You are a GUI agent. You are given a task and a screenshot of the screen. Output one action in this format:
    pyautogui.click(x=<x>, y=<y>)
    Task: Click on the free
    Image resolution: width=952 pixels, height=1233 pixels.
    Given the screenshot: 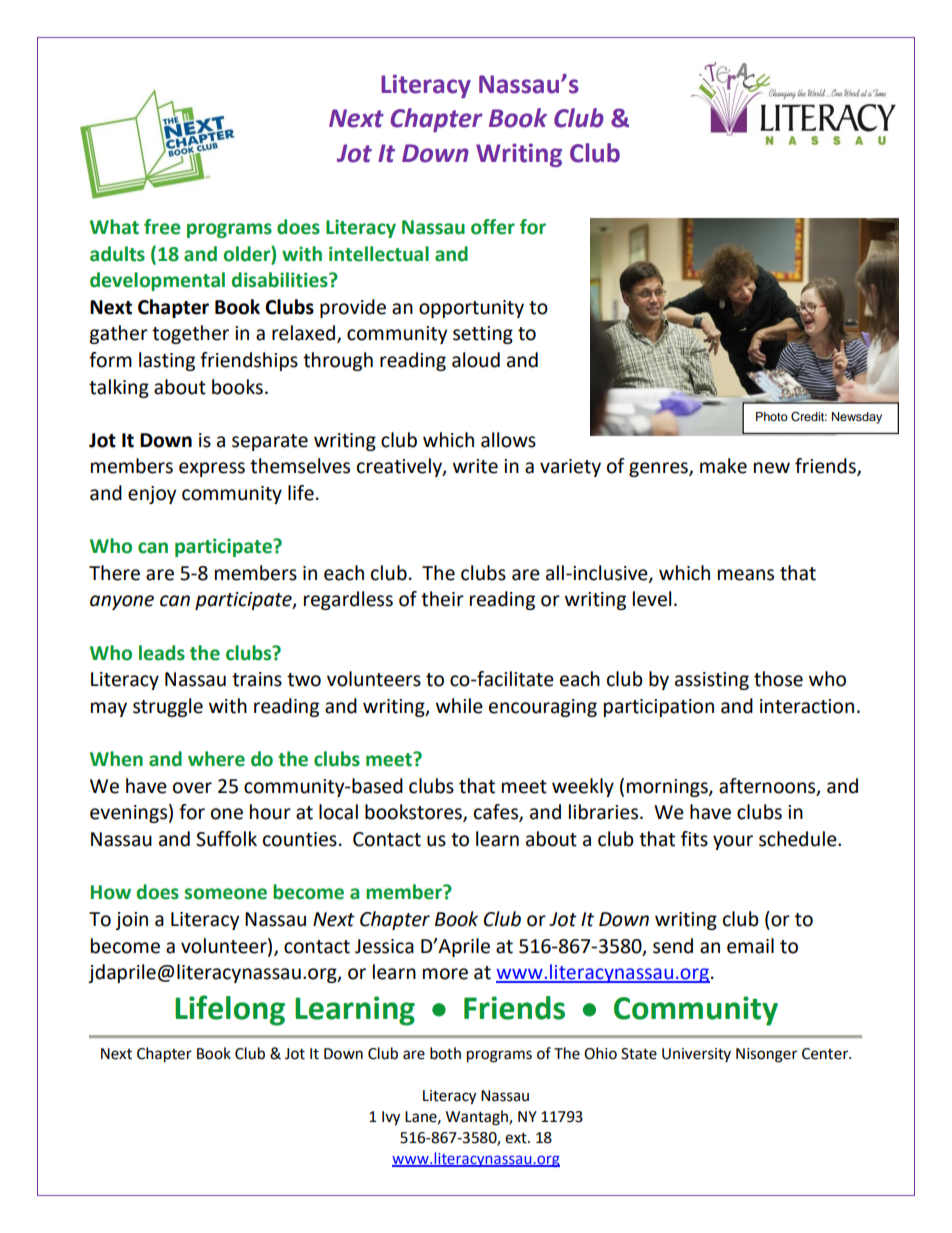 What is the action you would take?
    pyautogui.click(x=162, y=227)
